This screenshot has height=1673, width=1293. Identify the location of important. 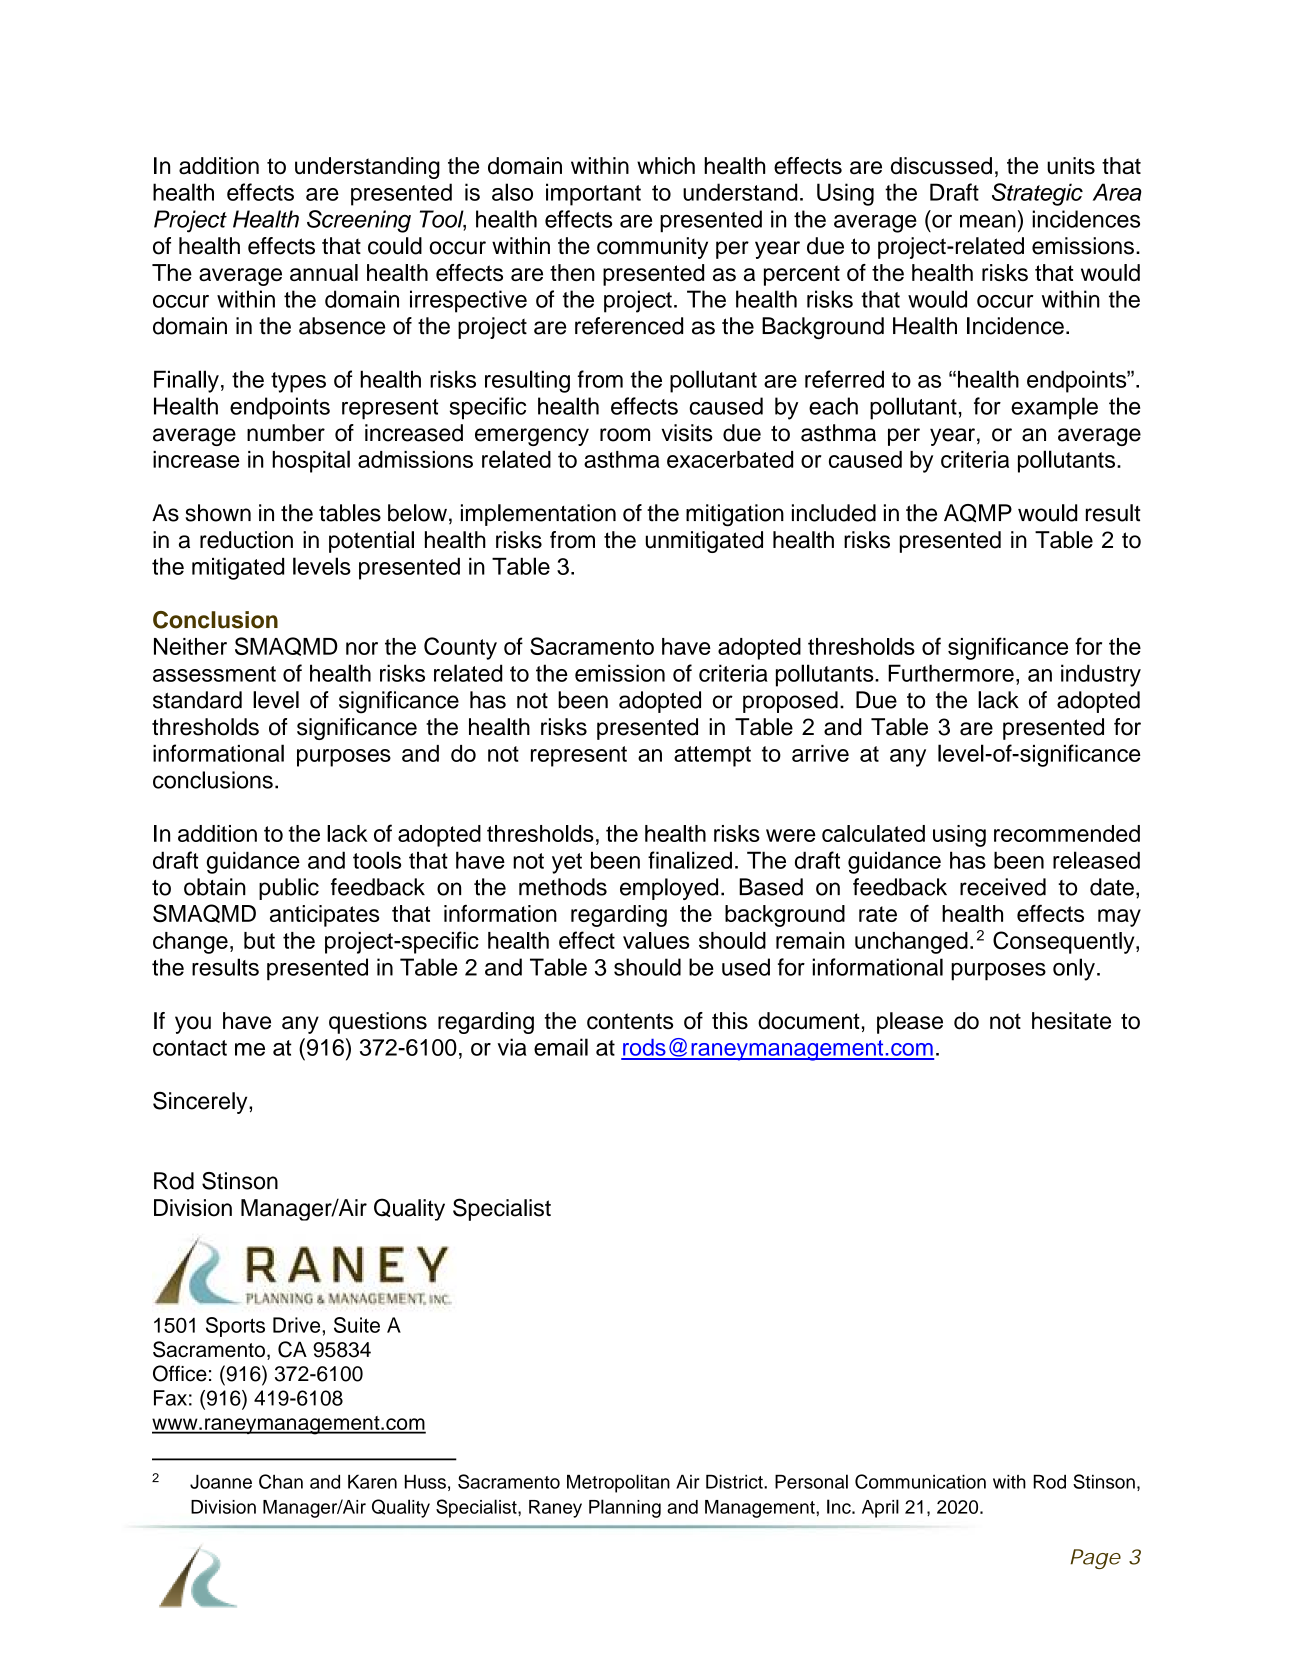
(593, 194).
